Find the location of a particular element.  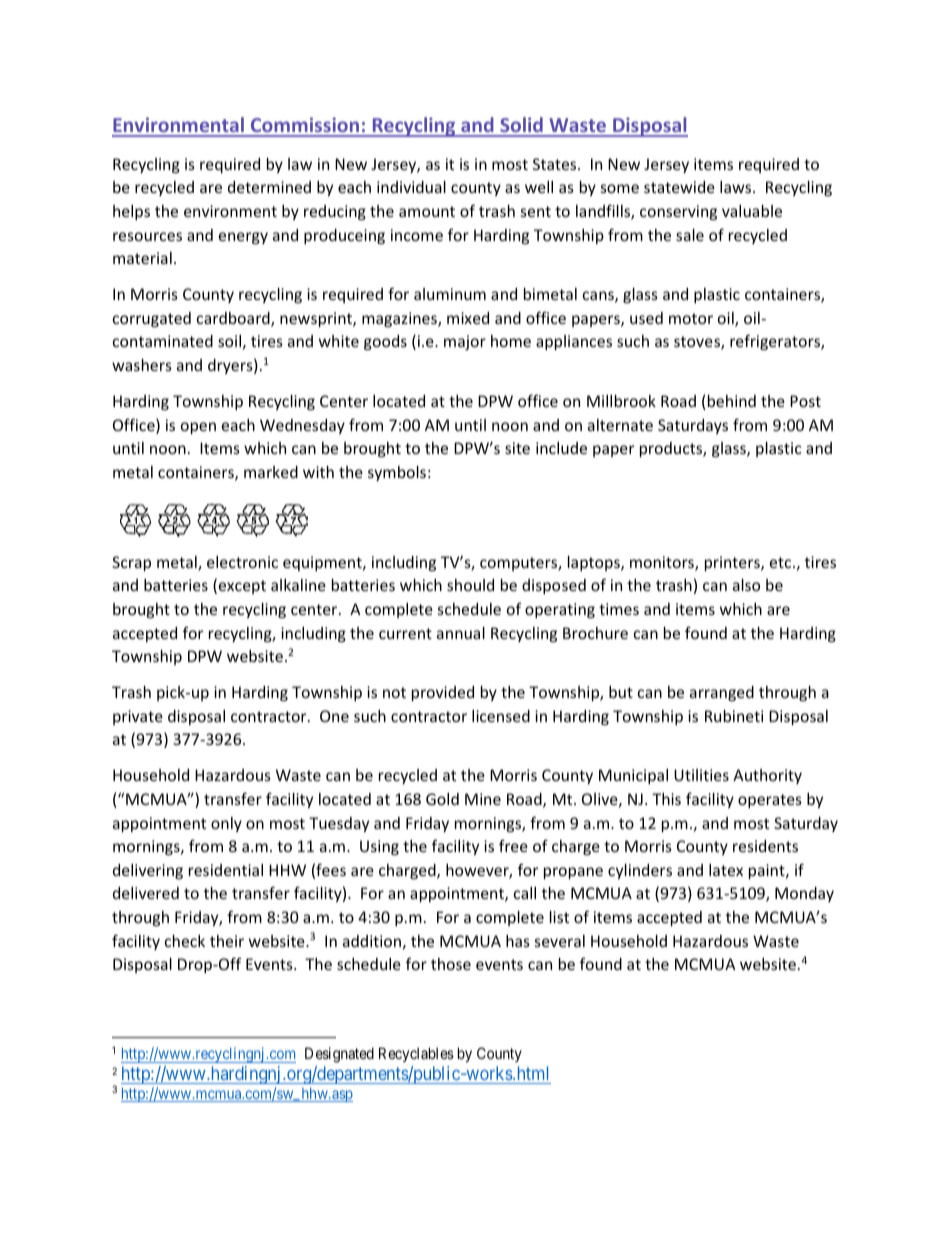

operates is located at coordinates (770, 801).
